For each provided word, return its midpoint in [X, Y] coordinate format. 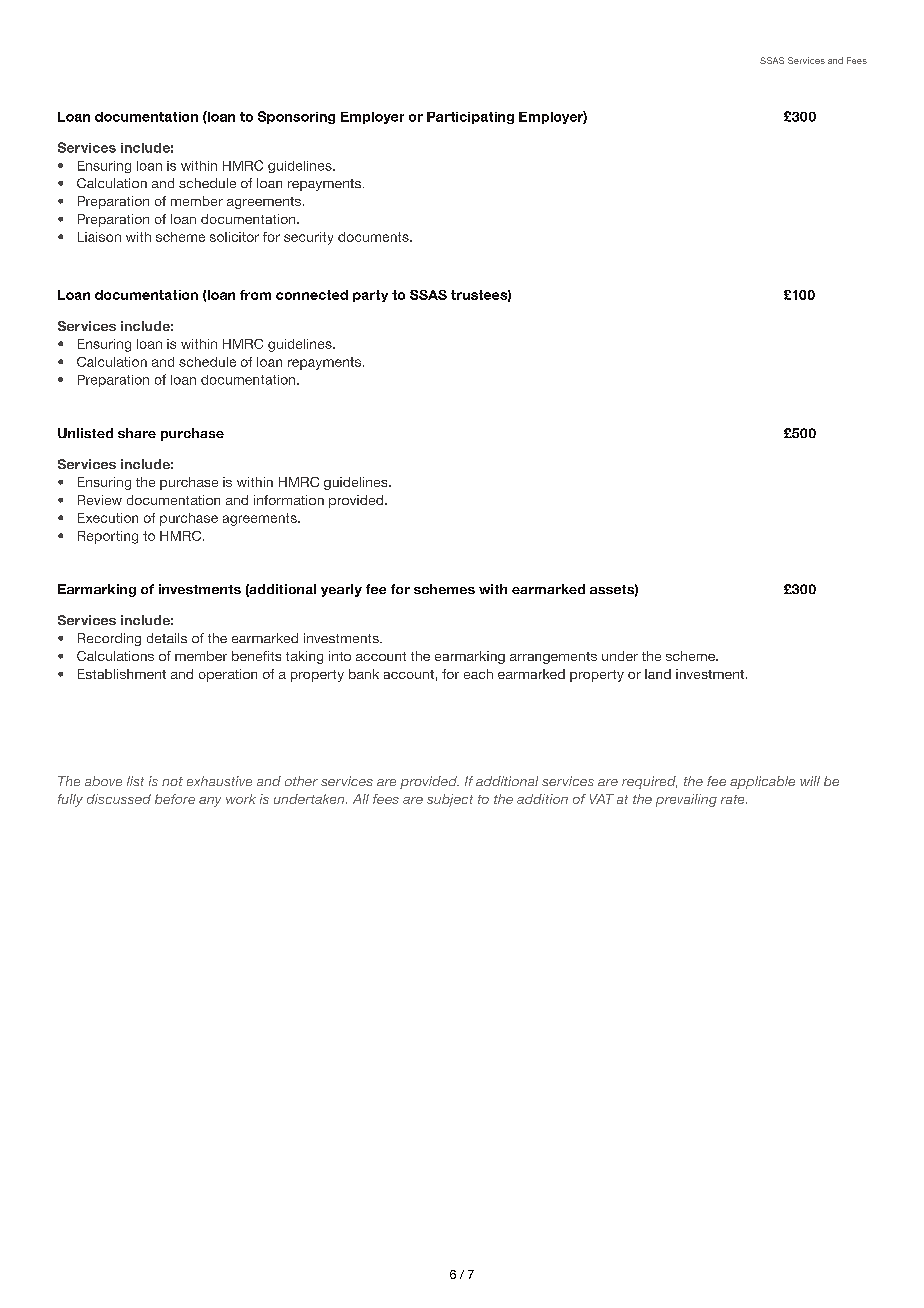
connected [312, 295]
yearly [341, 590]
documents [374, 237]
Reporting [108, 537]
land [658, 674]
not [172, 781]
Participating [470, 118]
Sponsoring [296, 117]
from [255, 295]
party [370, 296]
